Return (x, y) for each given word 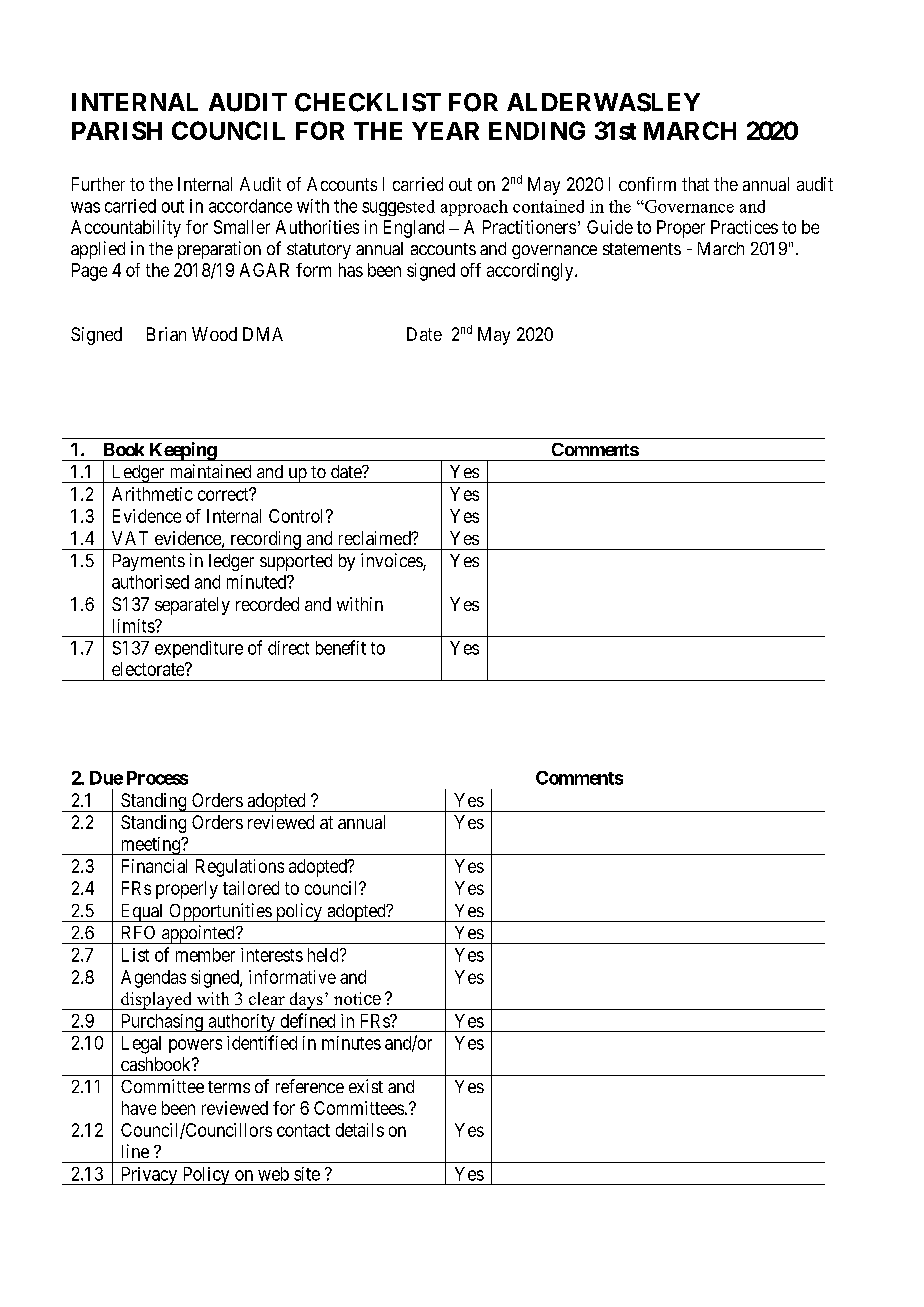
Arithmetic (152, 494)
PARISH (117, 130)
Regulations (240, 868)
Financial (154, 866)
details (360, 1130)
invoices (392, 561)
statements (642, 249)
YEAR (445, 131)
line (135, 1151)
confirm (647, 184)
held (324, 955)
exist (366, 1086)
